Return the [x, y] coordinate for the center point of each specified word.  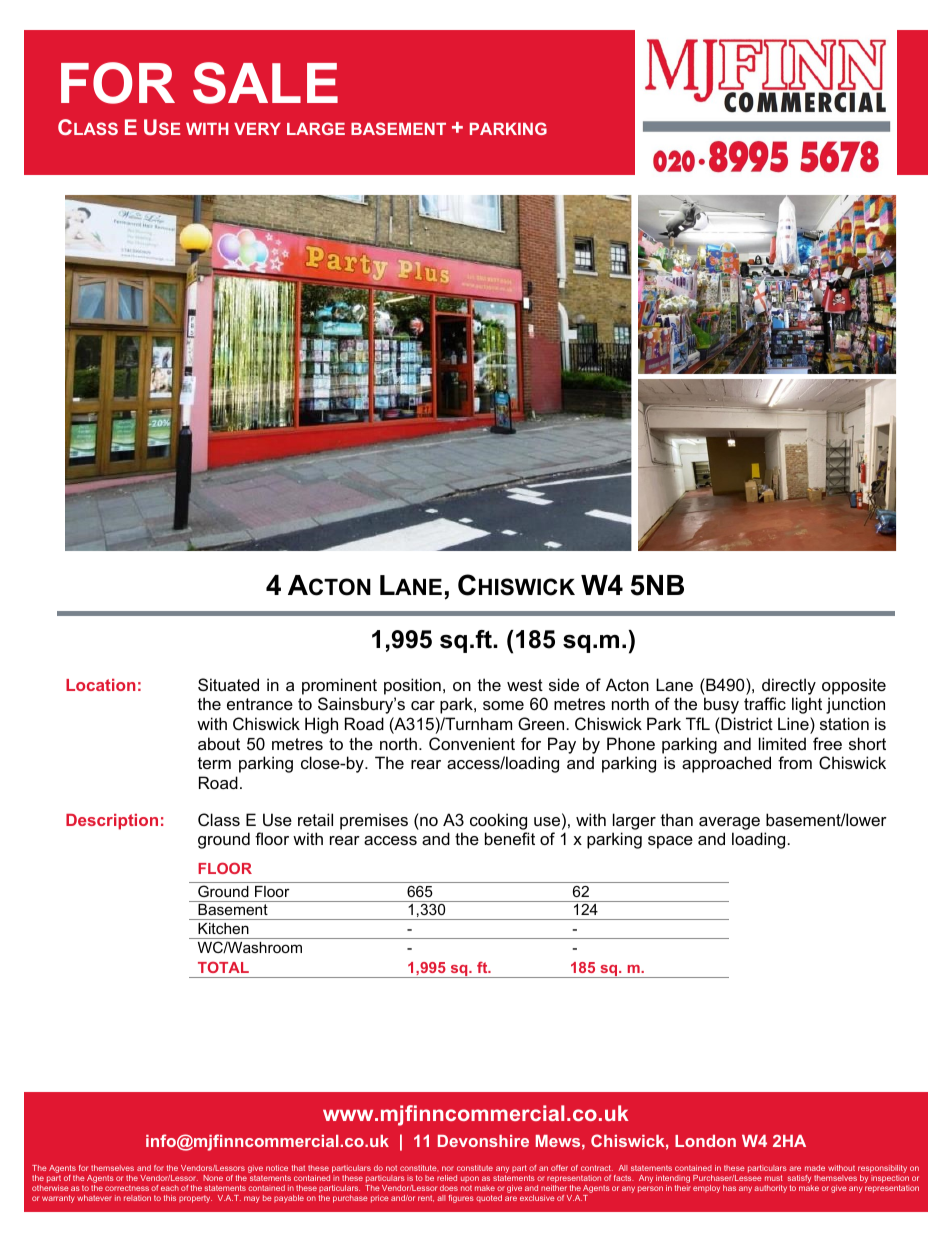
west [525, 685]
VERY [257, 129]
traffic [765, 703]
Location [100, 685]
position [412, 686]
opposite [854, 686]
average [729, 823]
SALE [265, 83]
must [774, 1178]
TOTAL [223, 967]
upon [470, 1181]
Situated [228, 684]
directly [789, 686]
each [170, 1188]
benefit [510, 838]
